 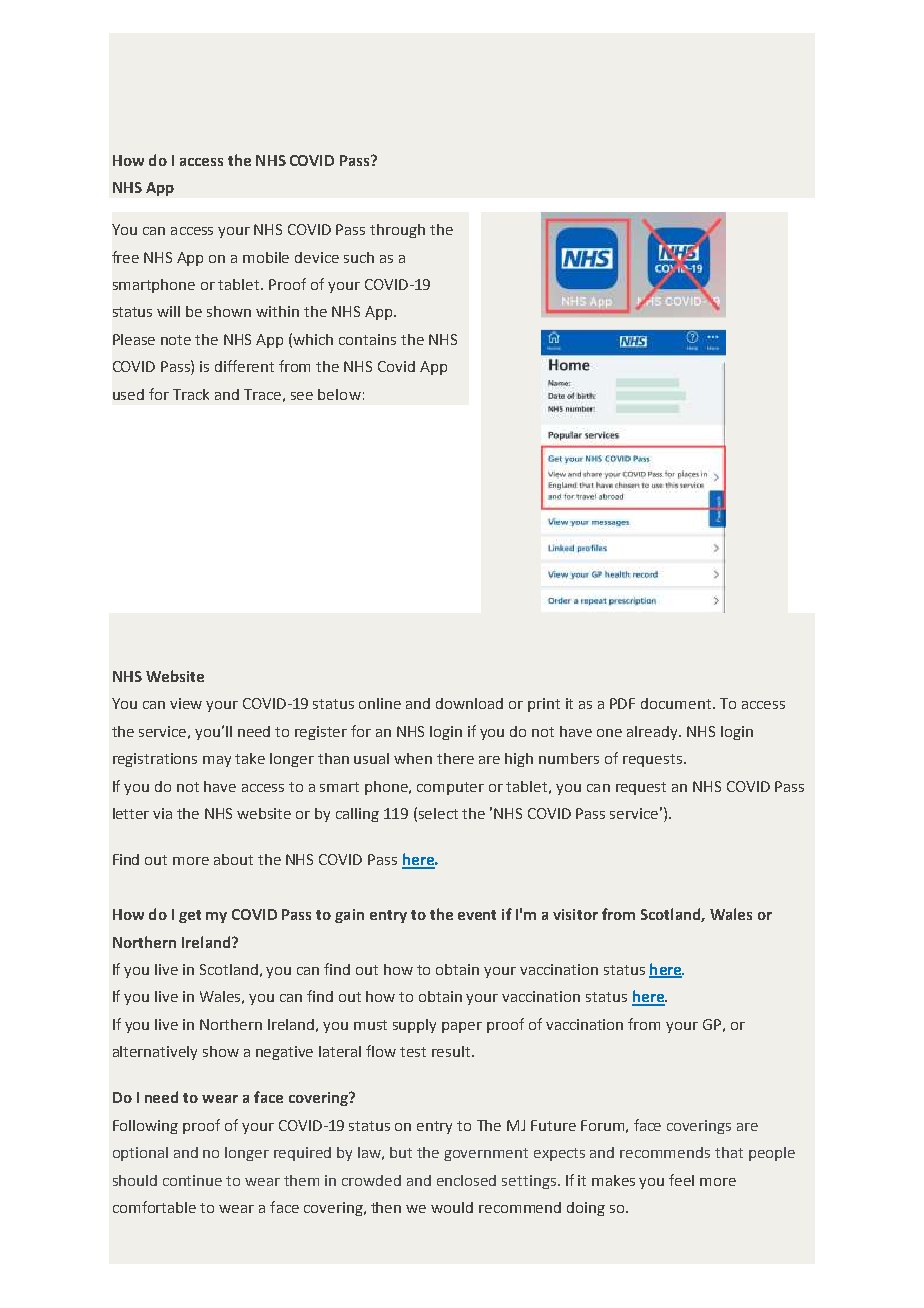 What do you see at coordinates (359, 257) in the image?
I see `such` at bounding box center [359, 257].
